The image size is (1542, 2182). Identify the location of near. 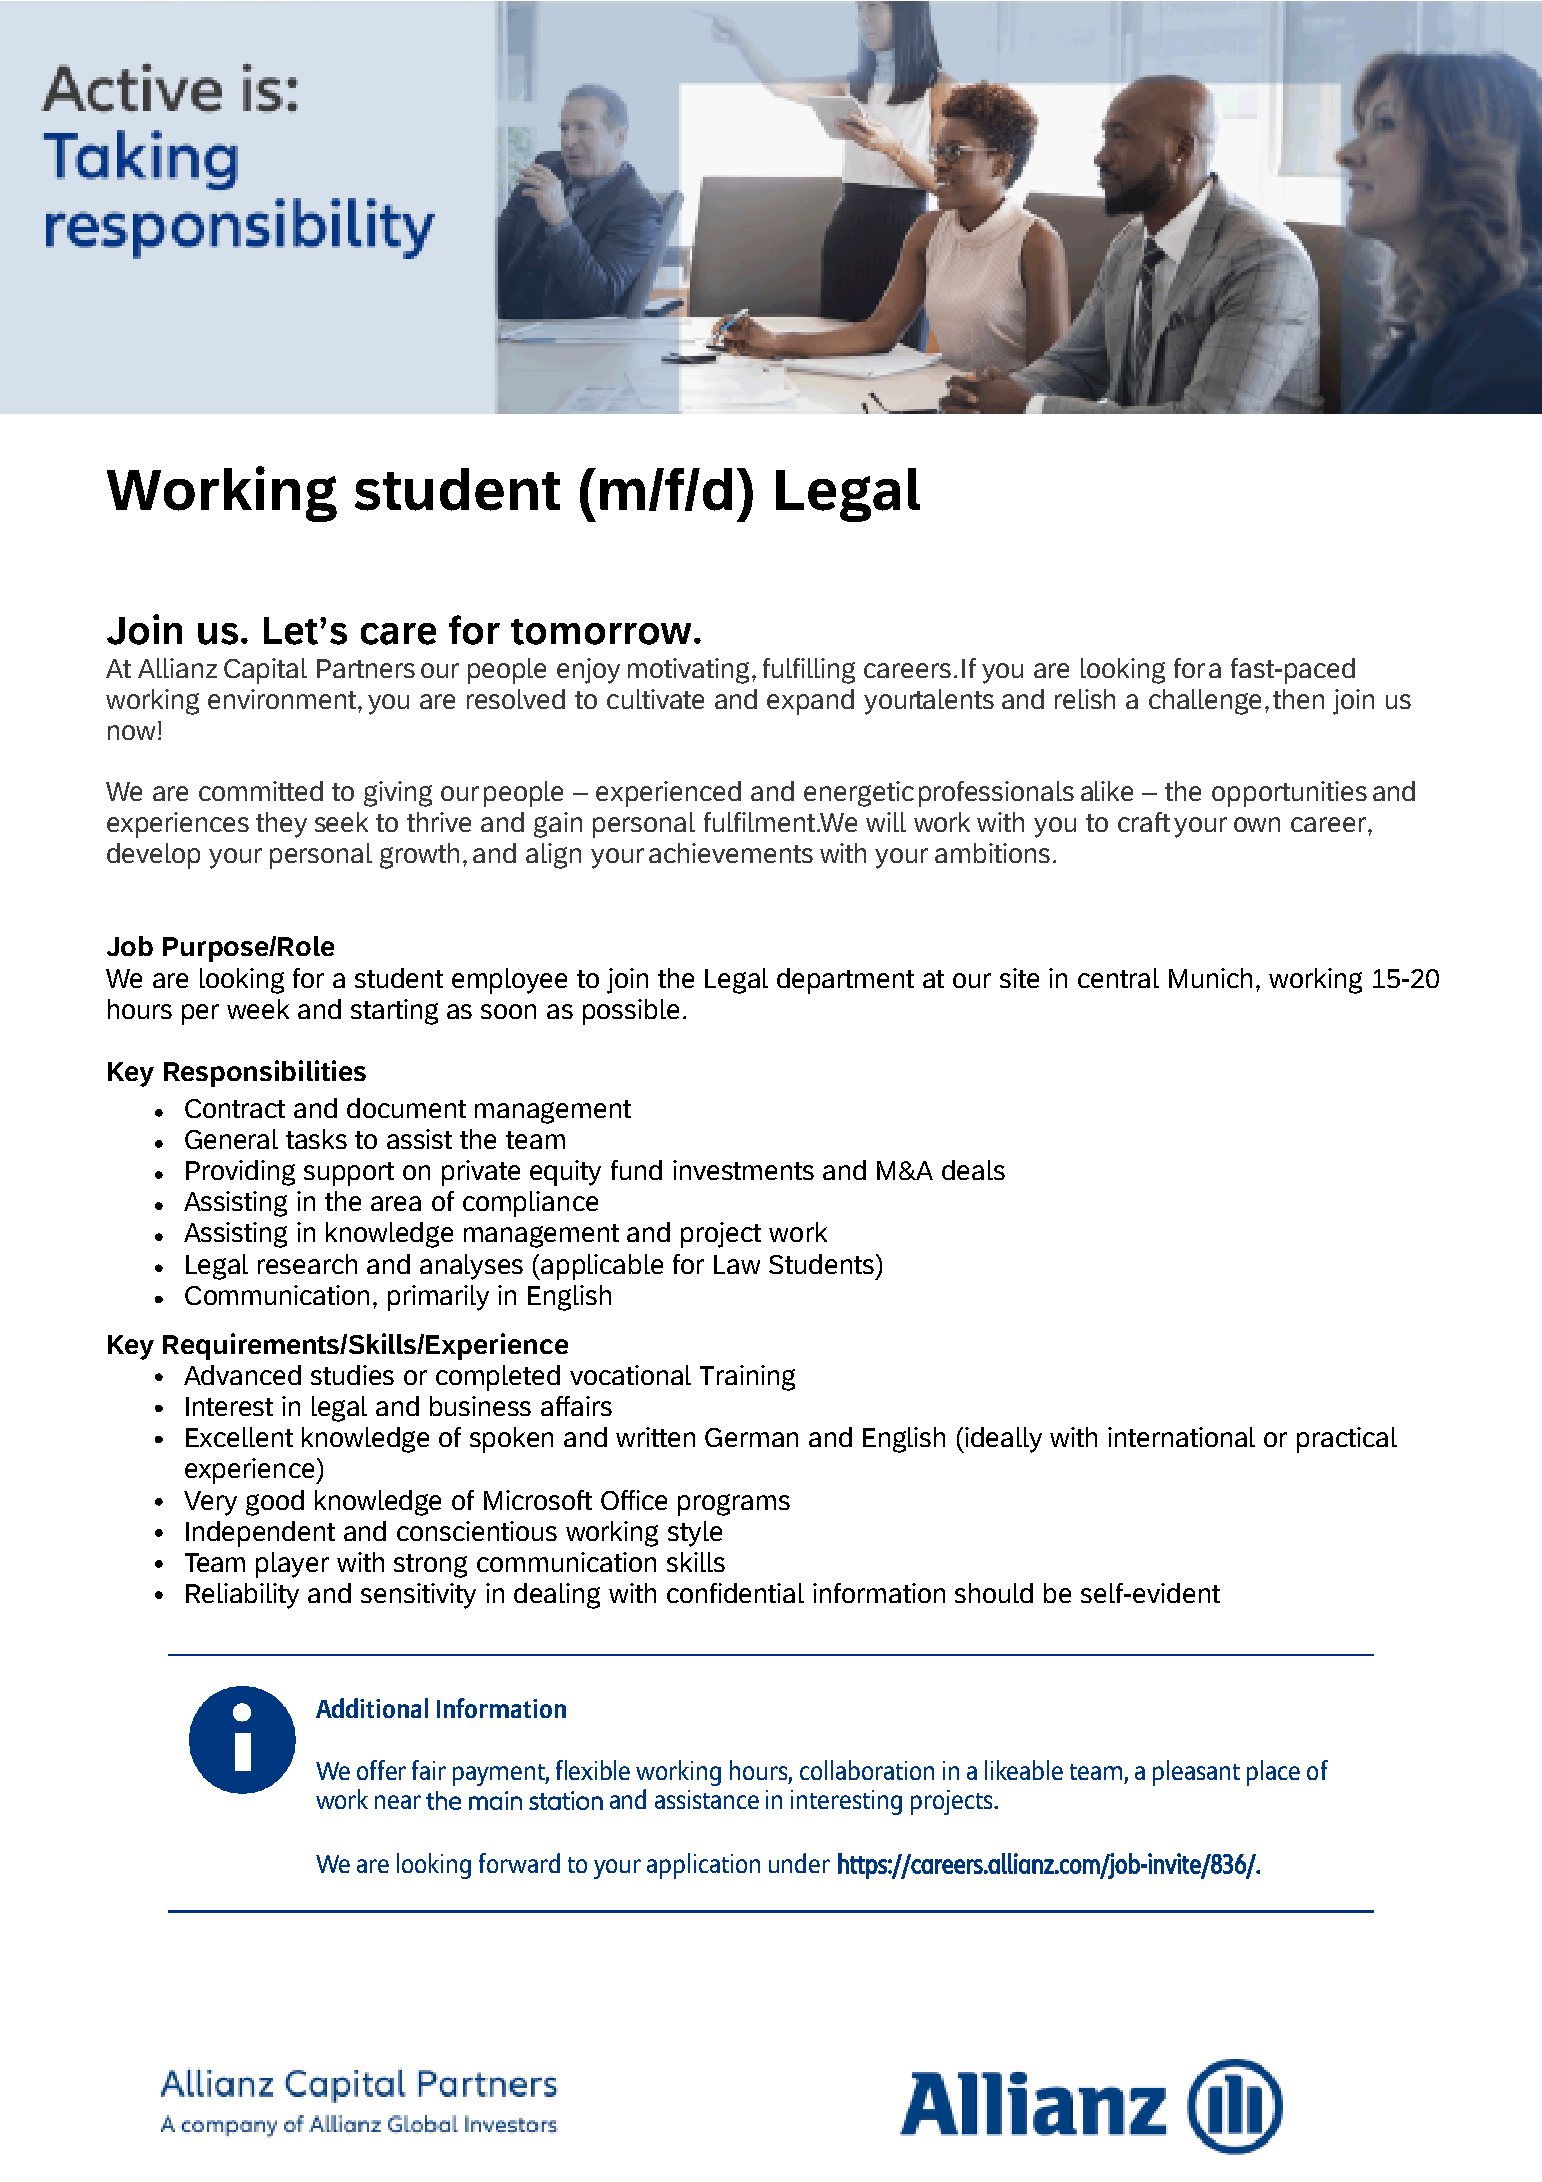
(398, 1802).
